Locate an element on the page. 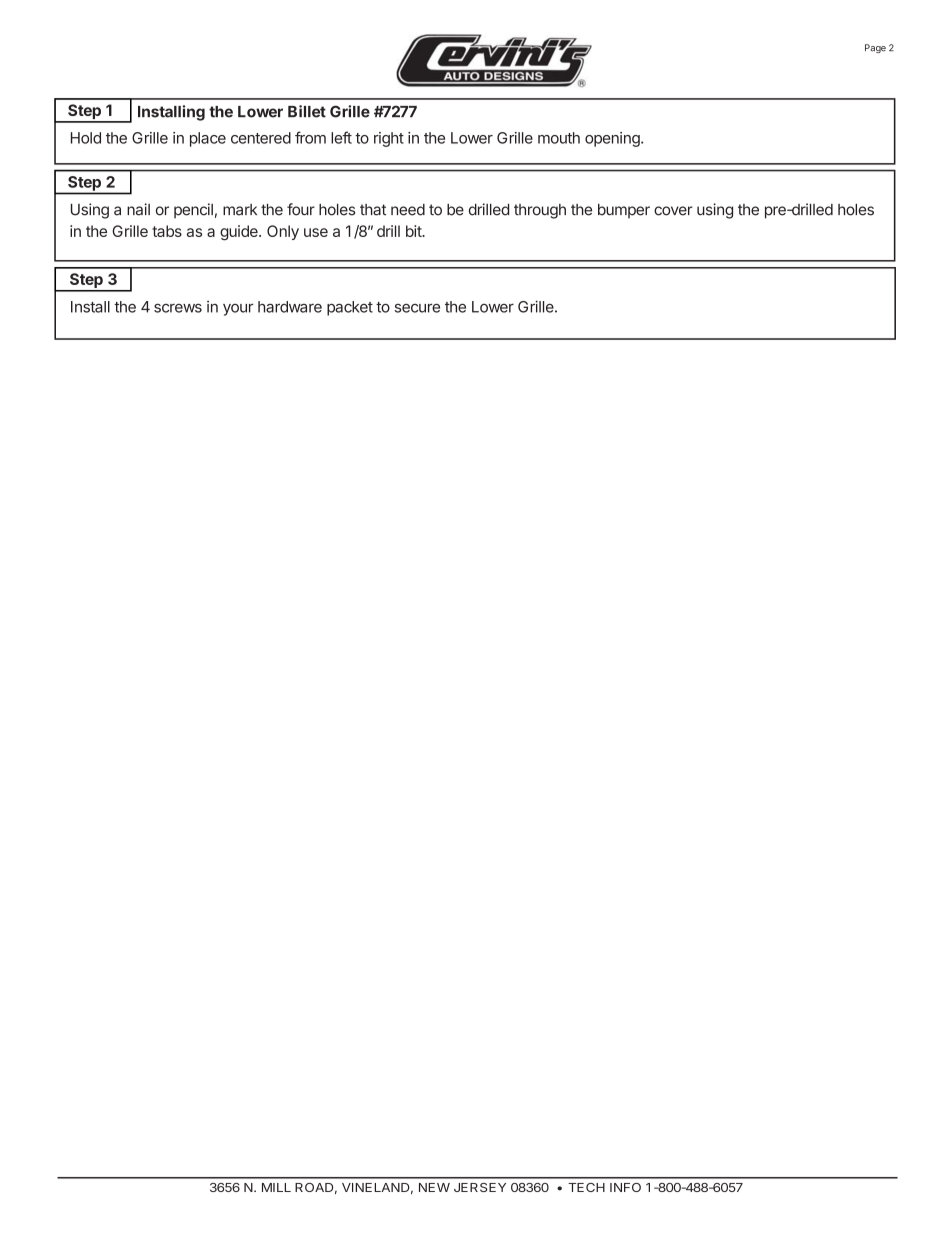  Page is located at coordinates (875, 48).
